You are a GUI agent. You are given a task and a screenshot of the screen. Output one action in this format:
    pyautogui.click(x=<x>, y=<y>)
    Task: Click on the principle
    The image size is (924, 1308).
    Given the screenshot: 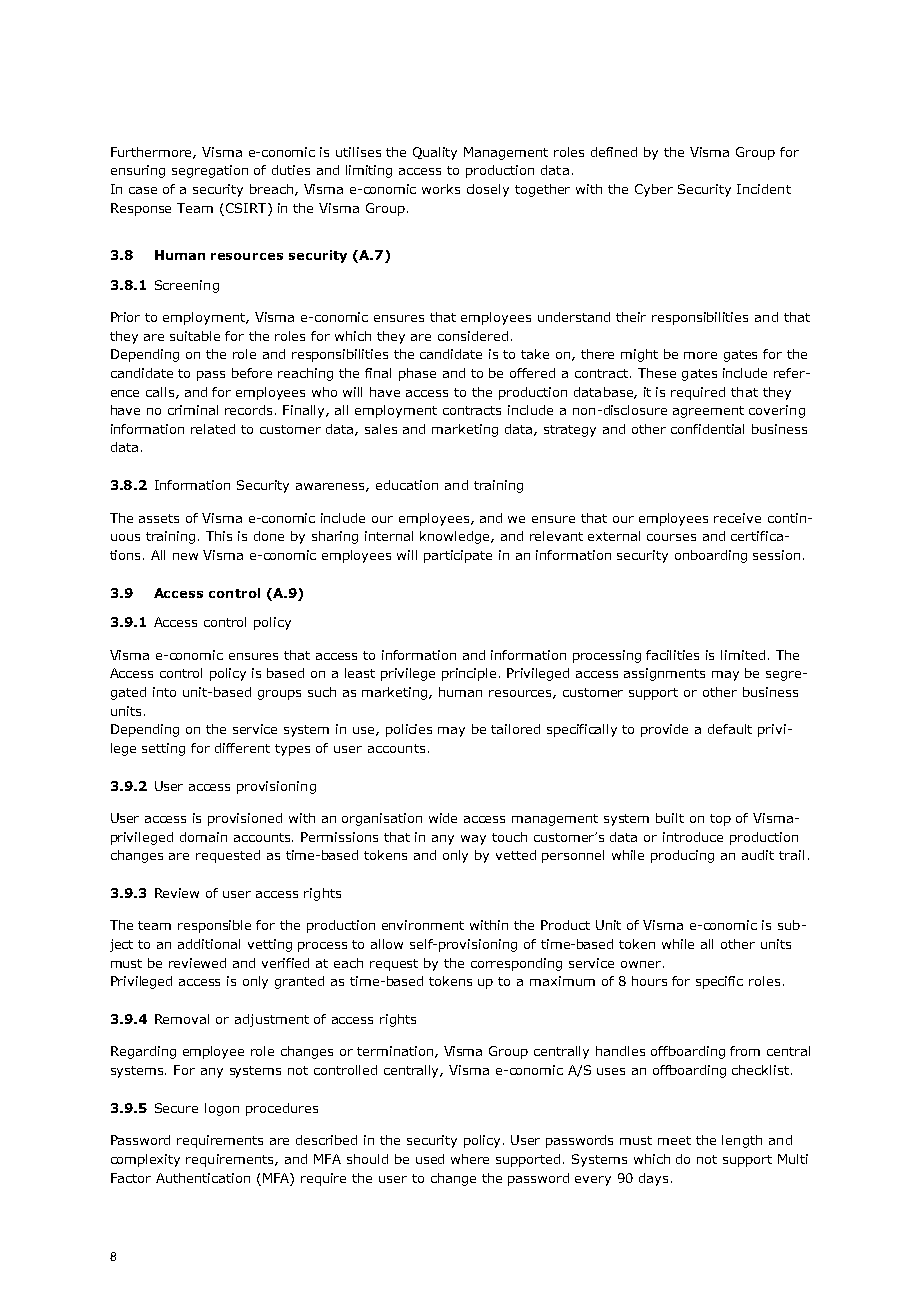 What is the action you would take?
    pyautogui.click(x=471, y=674)
